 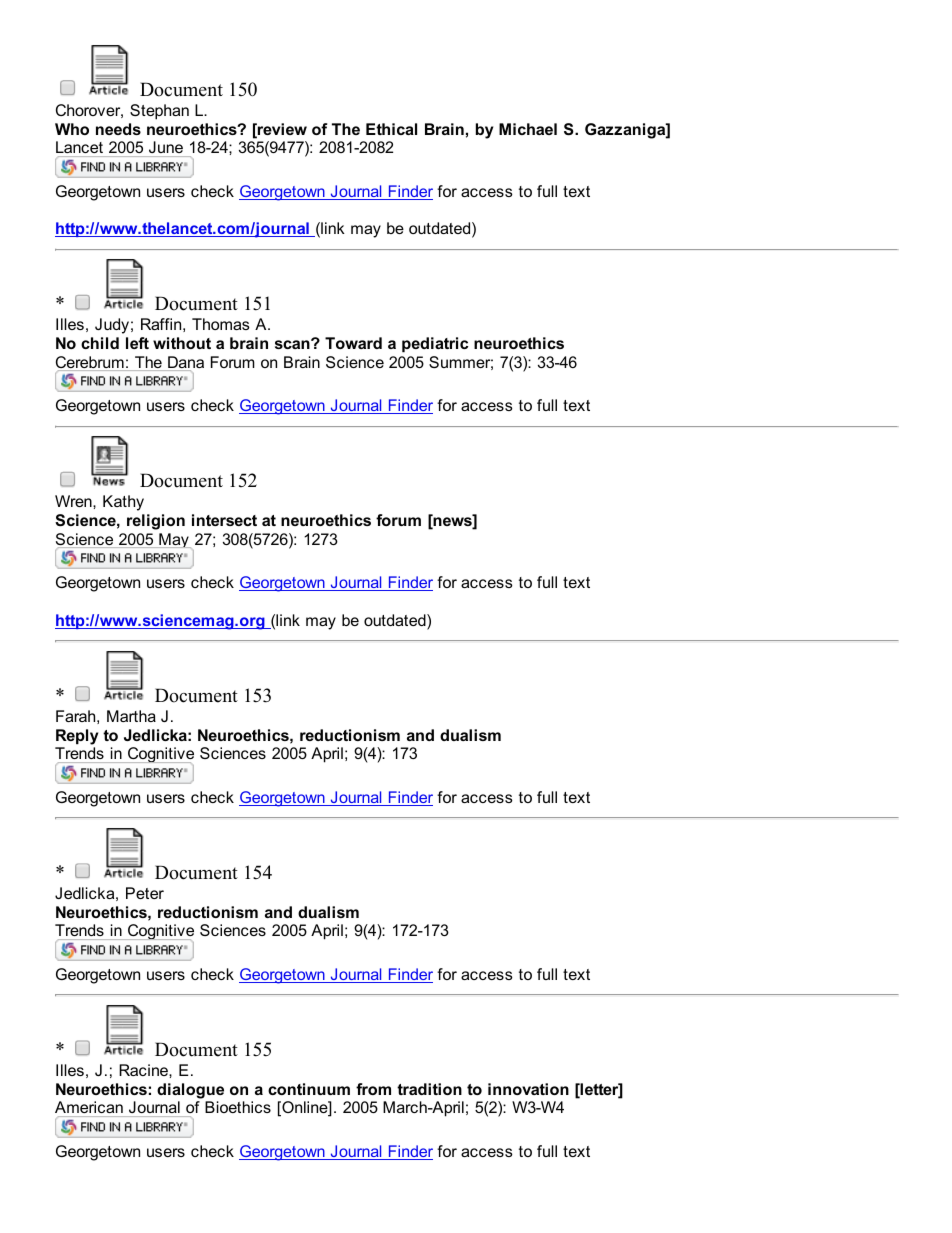 I want to click on needs, so click(x=118, y=129).
